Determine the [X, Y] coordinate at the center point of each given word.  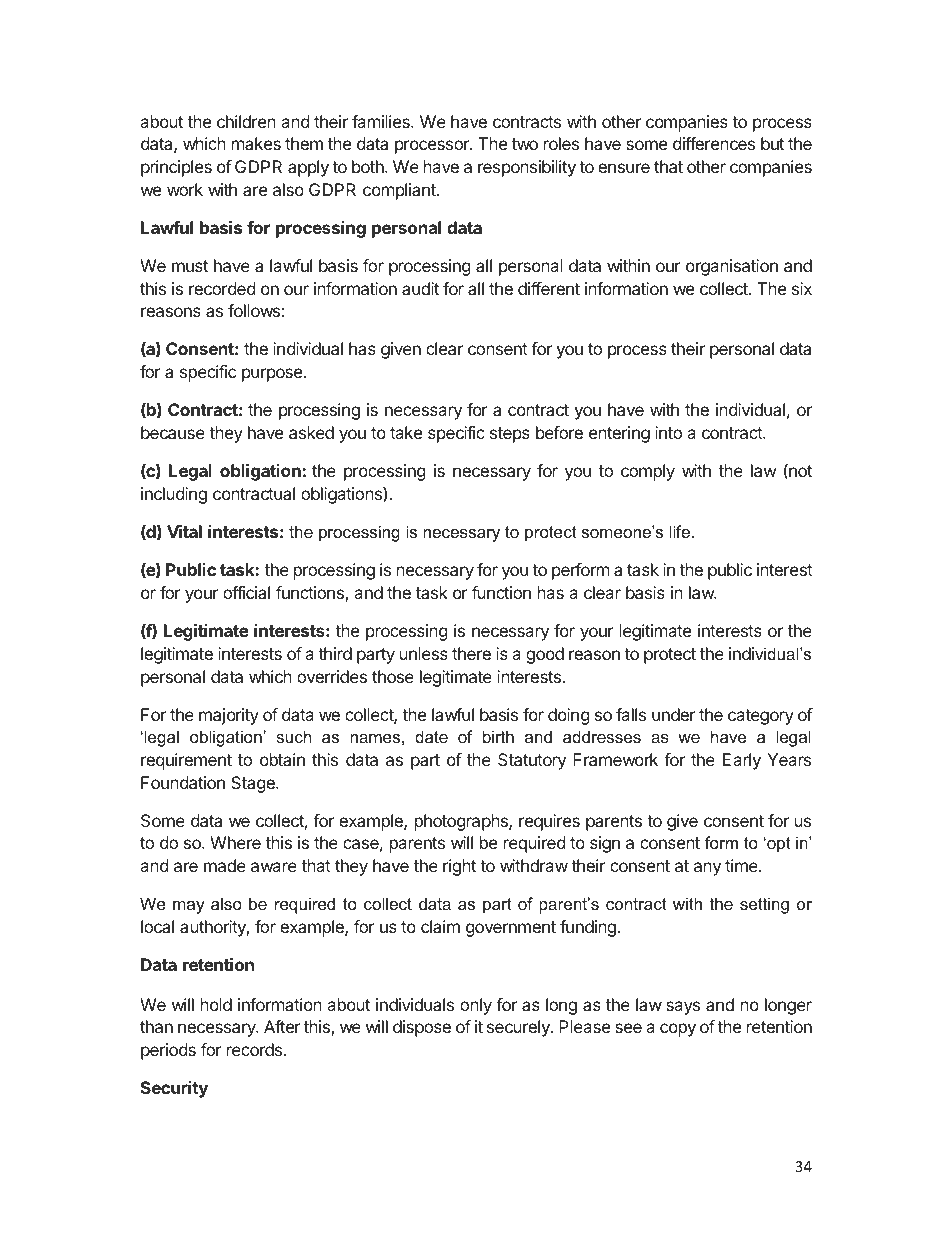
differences [714, 143]
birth [498, 736]
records [256, 1049]
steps [510, 435]
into [668, 432]
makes [256, 143]
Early [742, 761]
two [525, 144]
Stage [254, 784]
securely [519, 1028]
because [173, 432]
